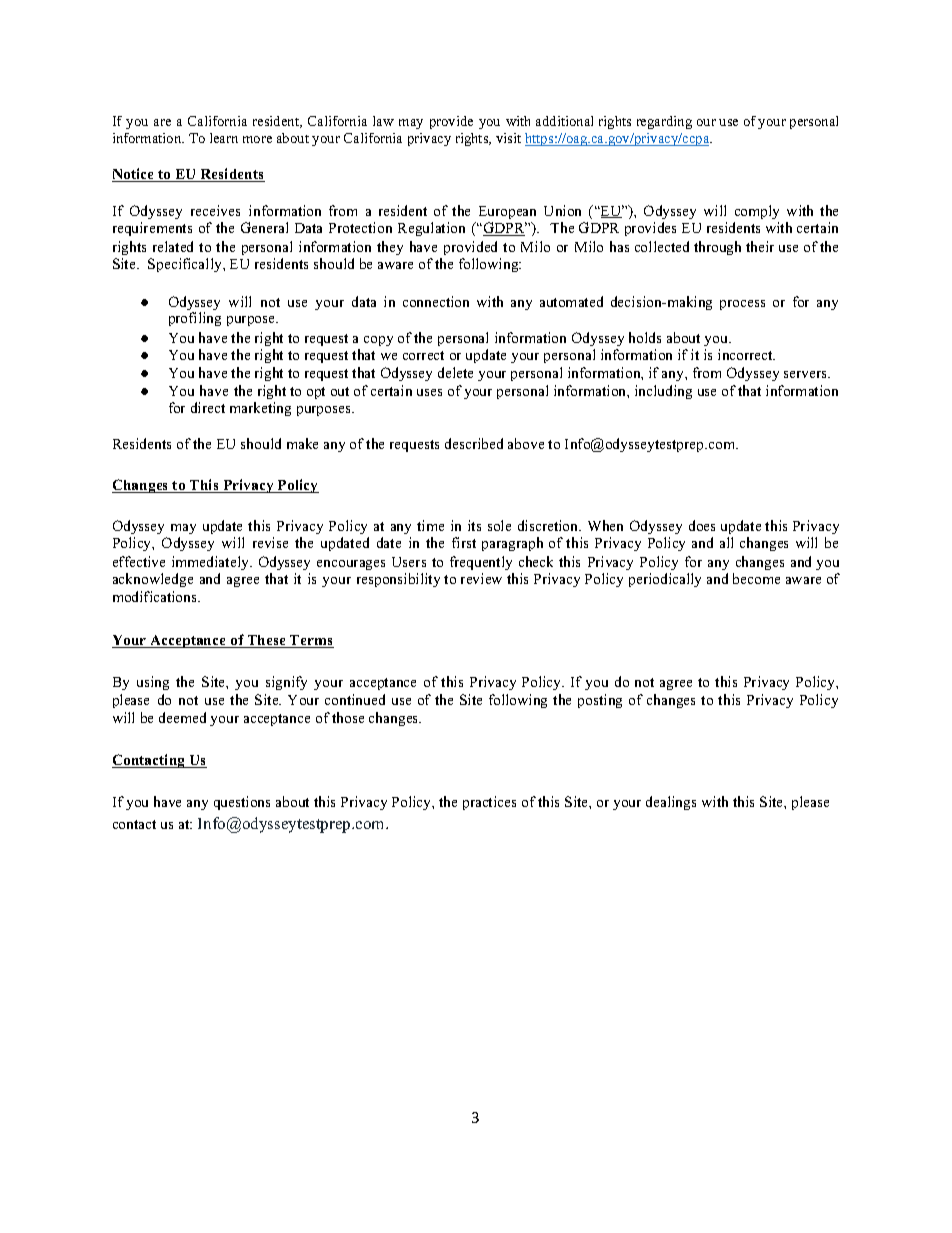 The width and height of the screenshot is (952, 1233). Describe the element at coordinates (224, 138) in the screenshot. I see `learn` at that location.
